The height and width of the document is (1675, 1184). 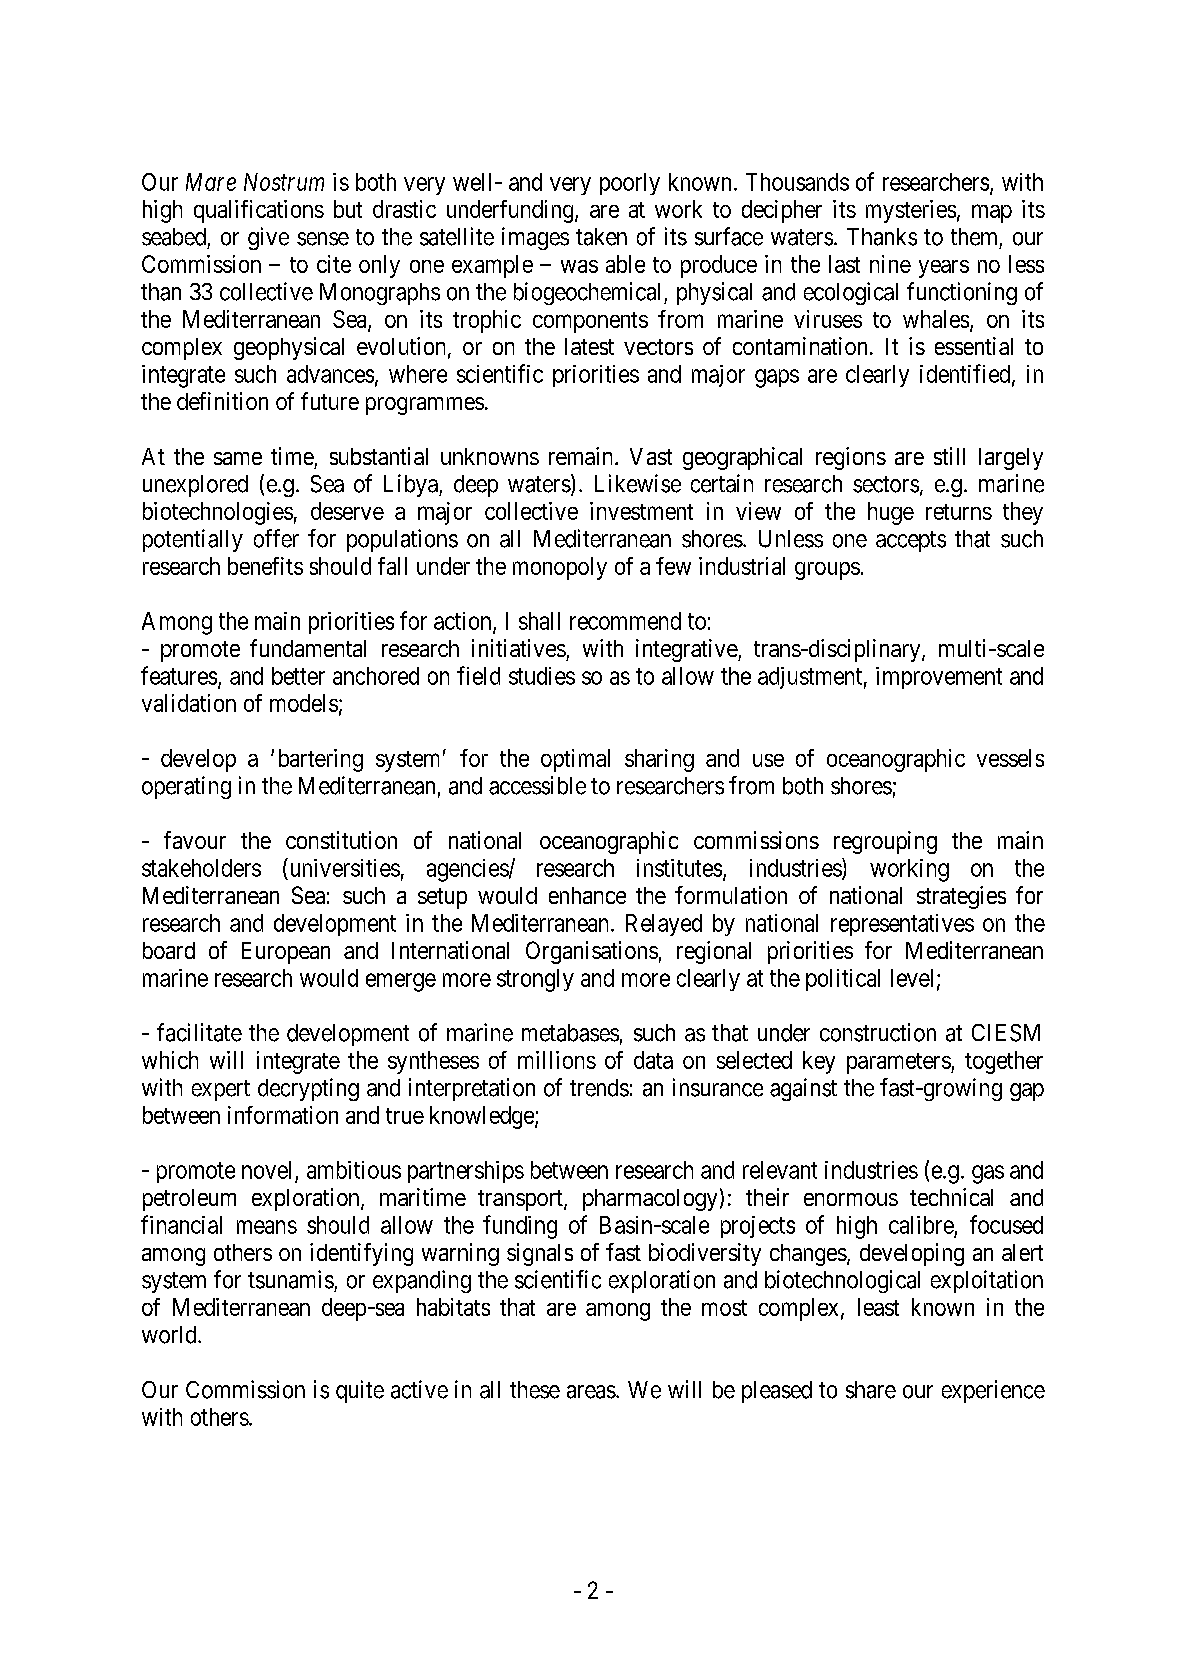 I want to click on areas, so click(x=591, y=1392).
